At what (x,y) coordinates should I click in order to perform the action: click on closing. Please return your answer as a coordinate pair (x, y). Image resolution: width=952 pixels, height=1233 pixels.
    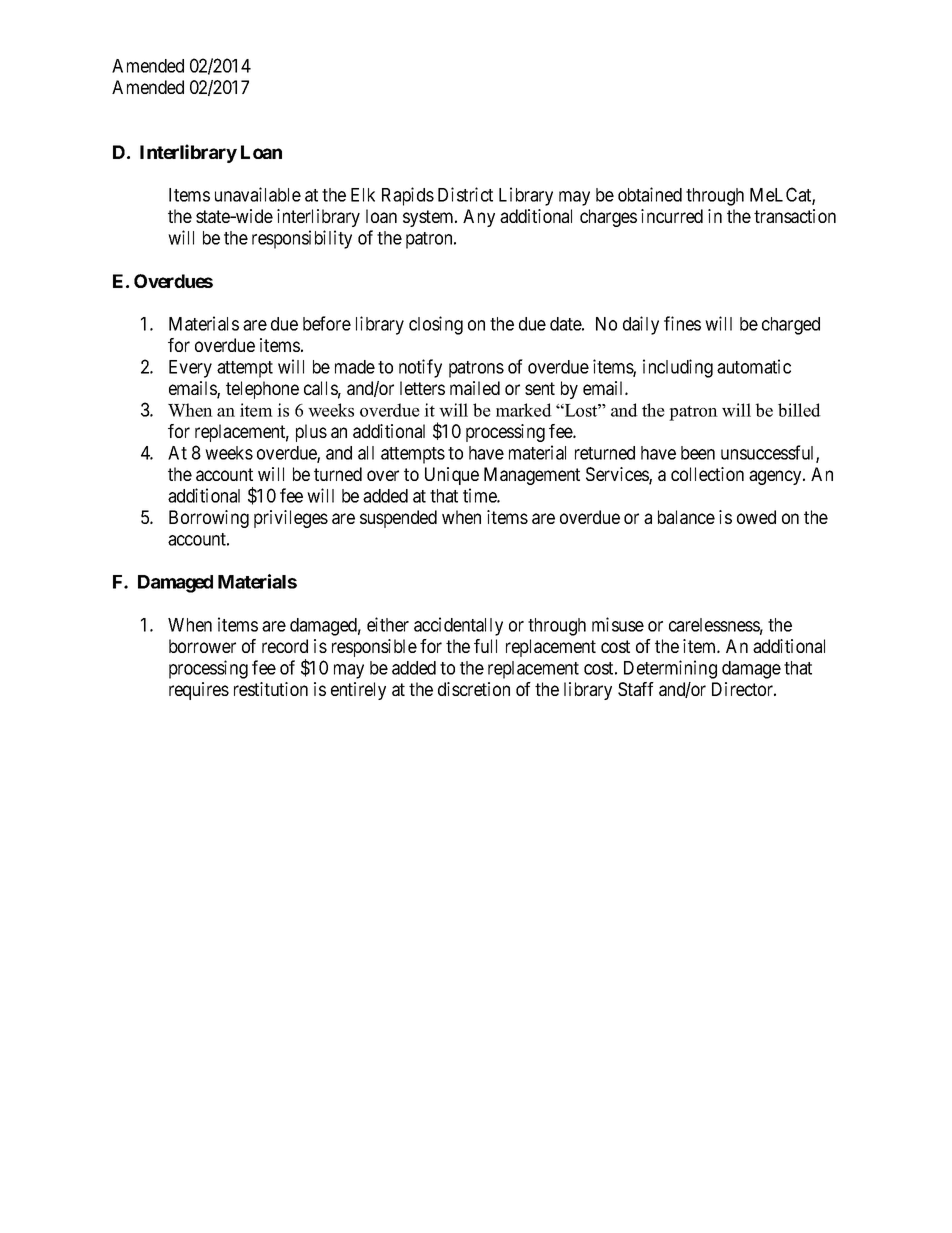
    Looking at the image, I should click on (436, 325).
